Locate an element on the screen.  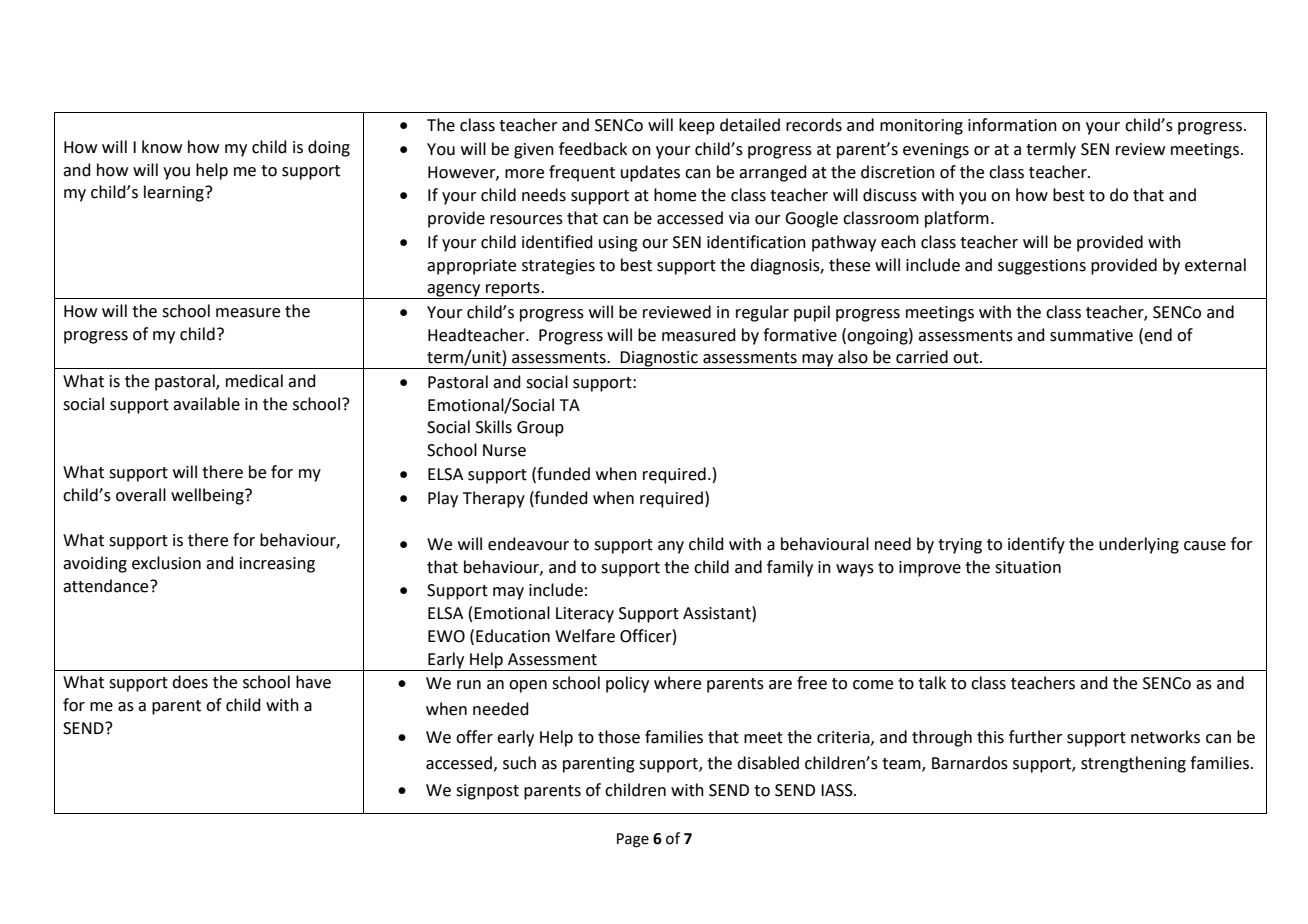
regular is located at coordinates (762, 313).
